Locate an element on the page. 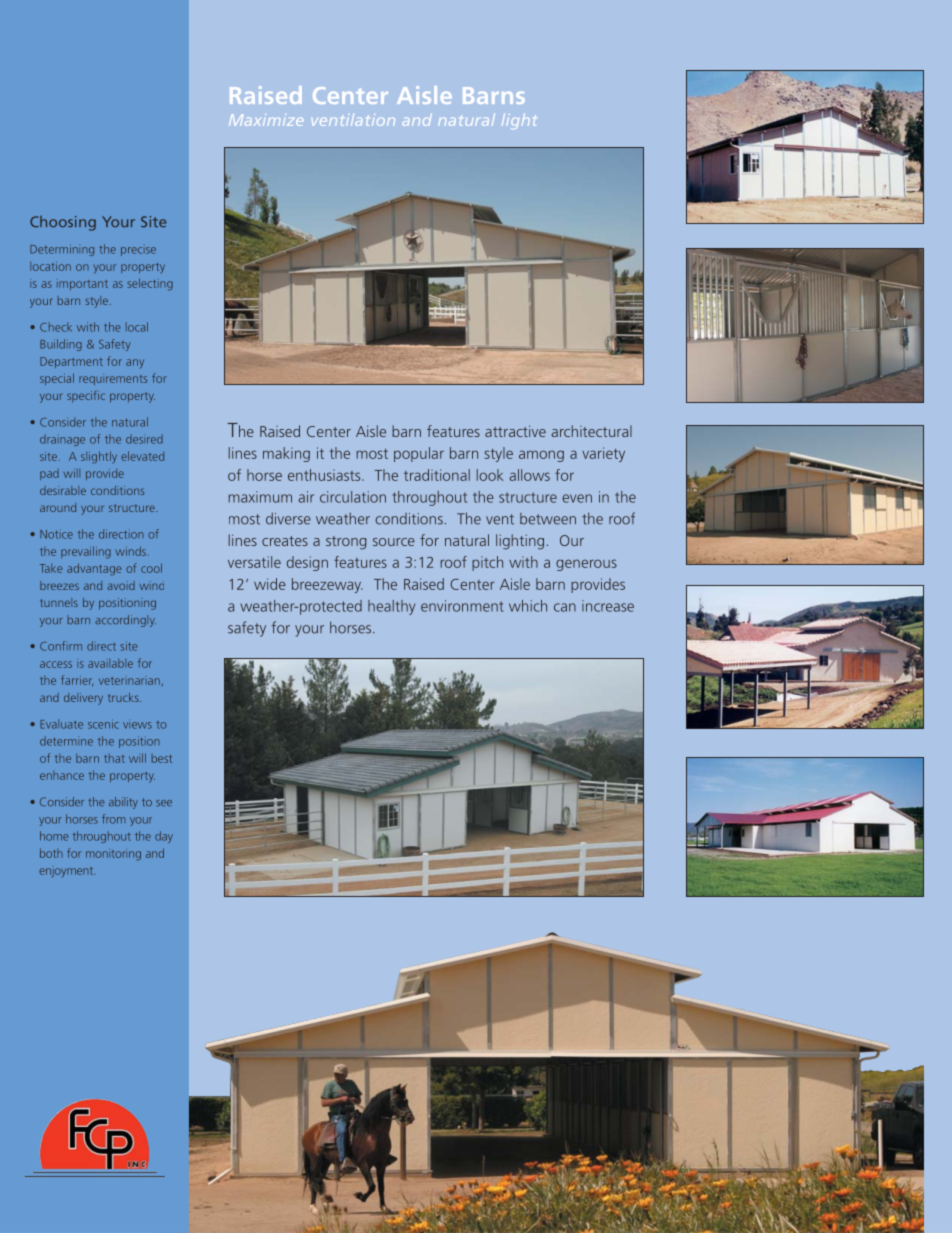  air is located at coordinates (306, 497).
